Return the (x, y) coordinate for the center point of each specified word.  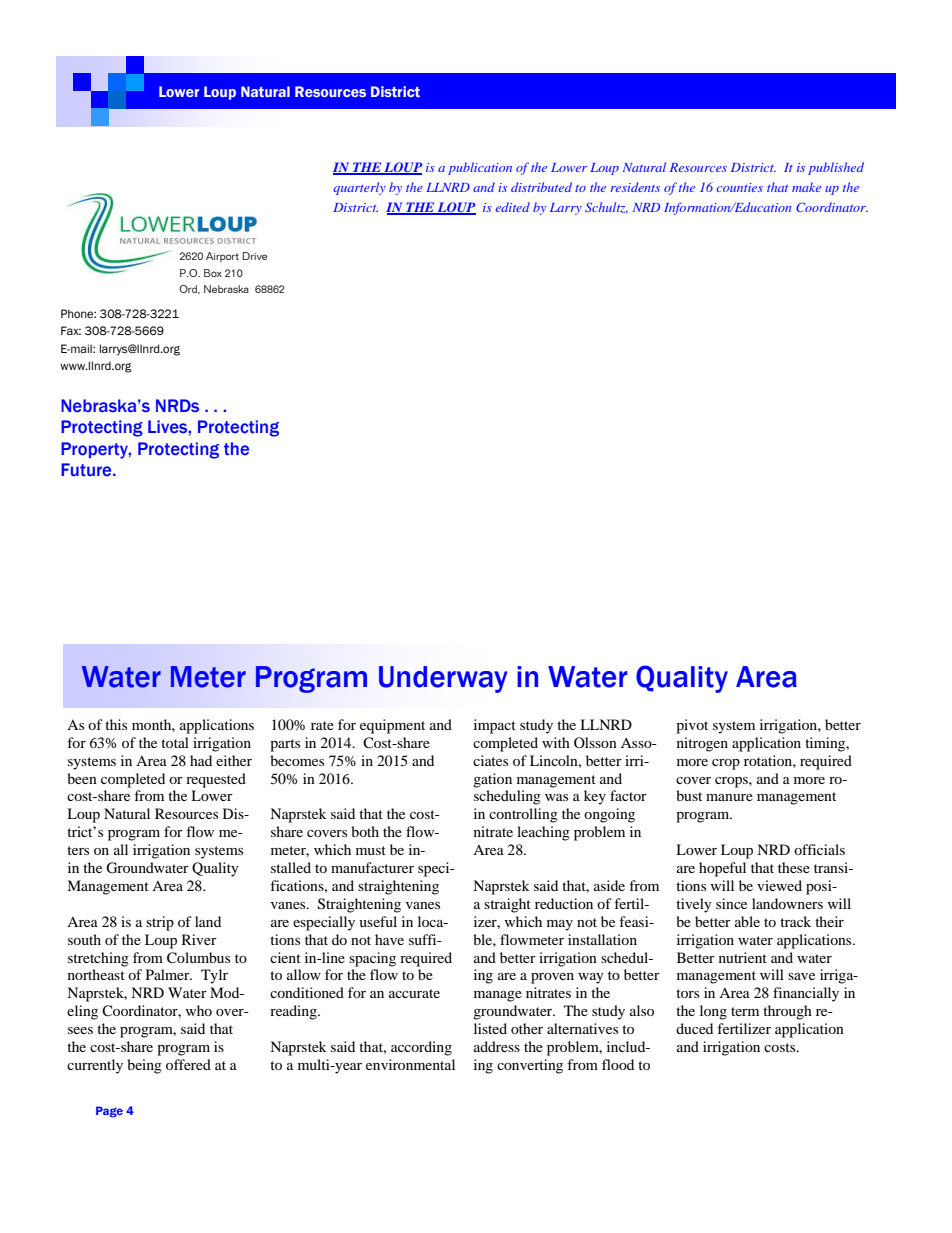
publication (480, 168)
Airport (222, 257)
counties (740, 187)
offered (188, 1064)
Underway (443, 679)
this (116, 724)
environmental (410, 1064)
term (745, 1011)
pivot (692, 726)
